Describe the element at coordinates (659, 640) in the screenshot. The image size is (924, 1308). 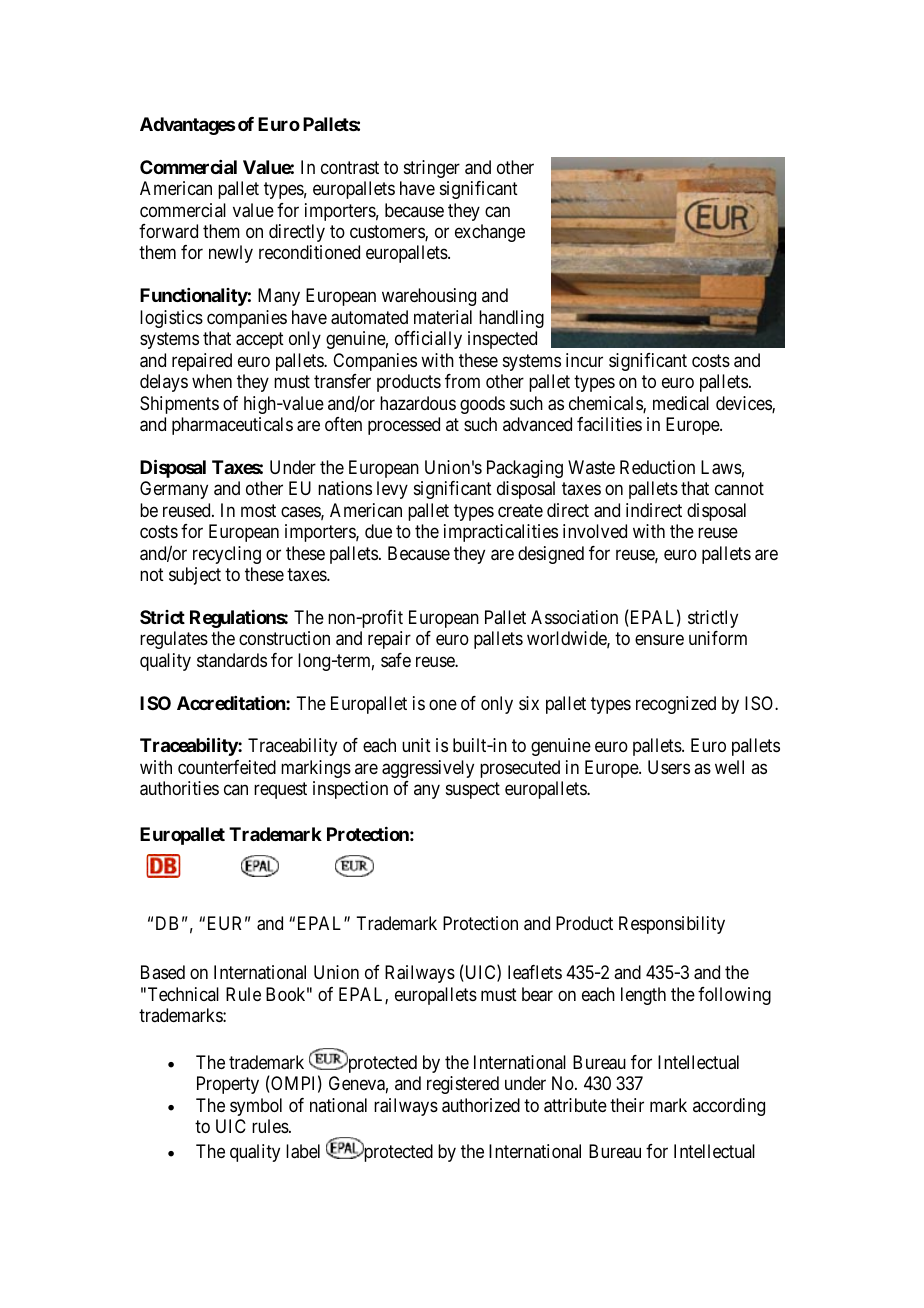
I see `ensure` at that location.
